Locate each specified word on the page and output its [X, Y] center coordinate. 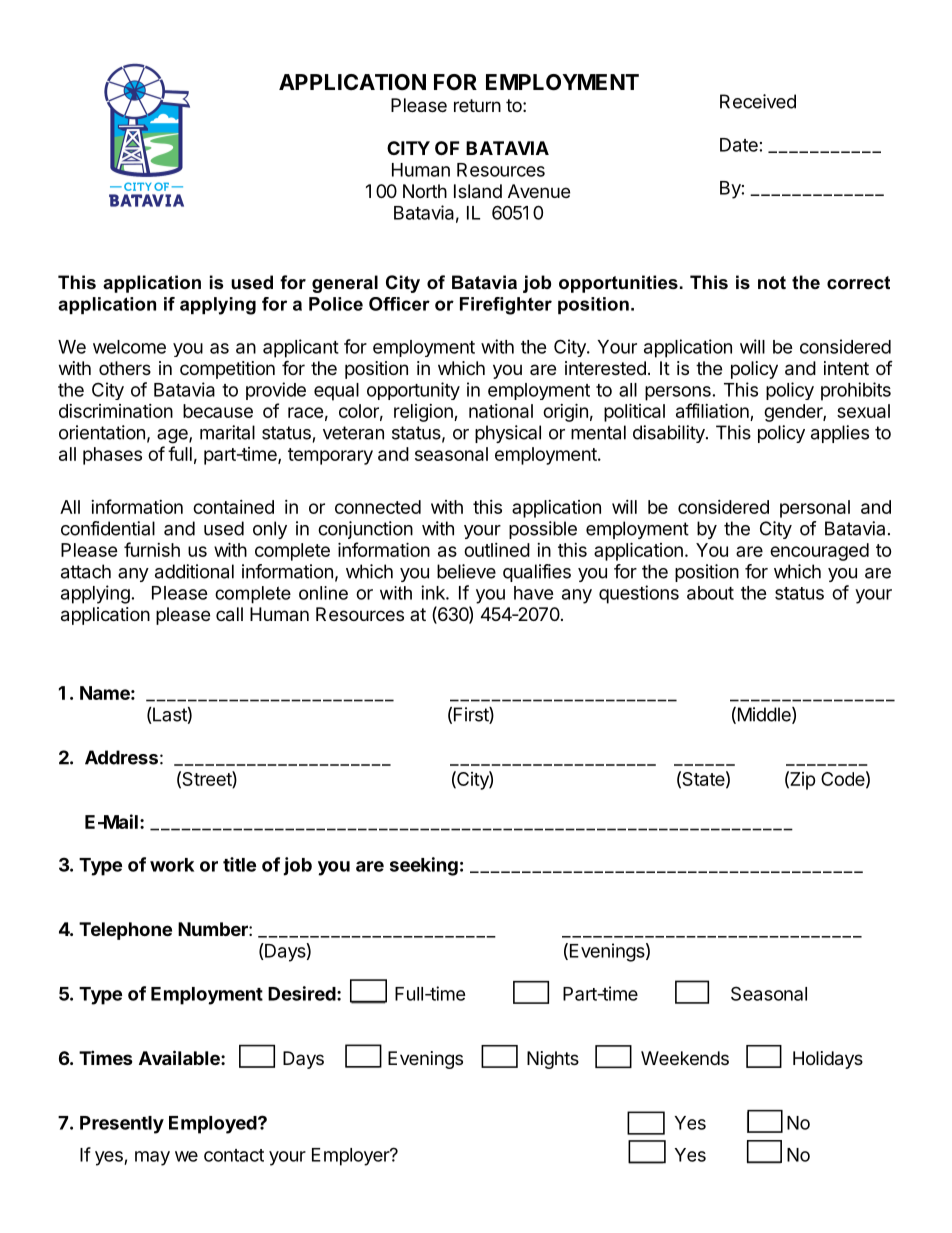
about [710, 593]
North [425, 191]
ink [434, 592]
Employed [214, 1125]
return [477, 105]
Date [739, 145]
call [229, 614]
